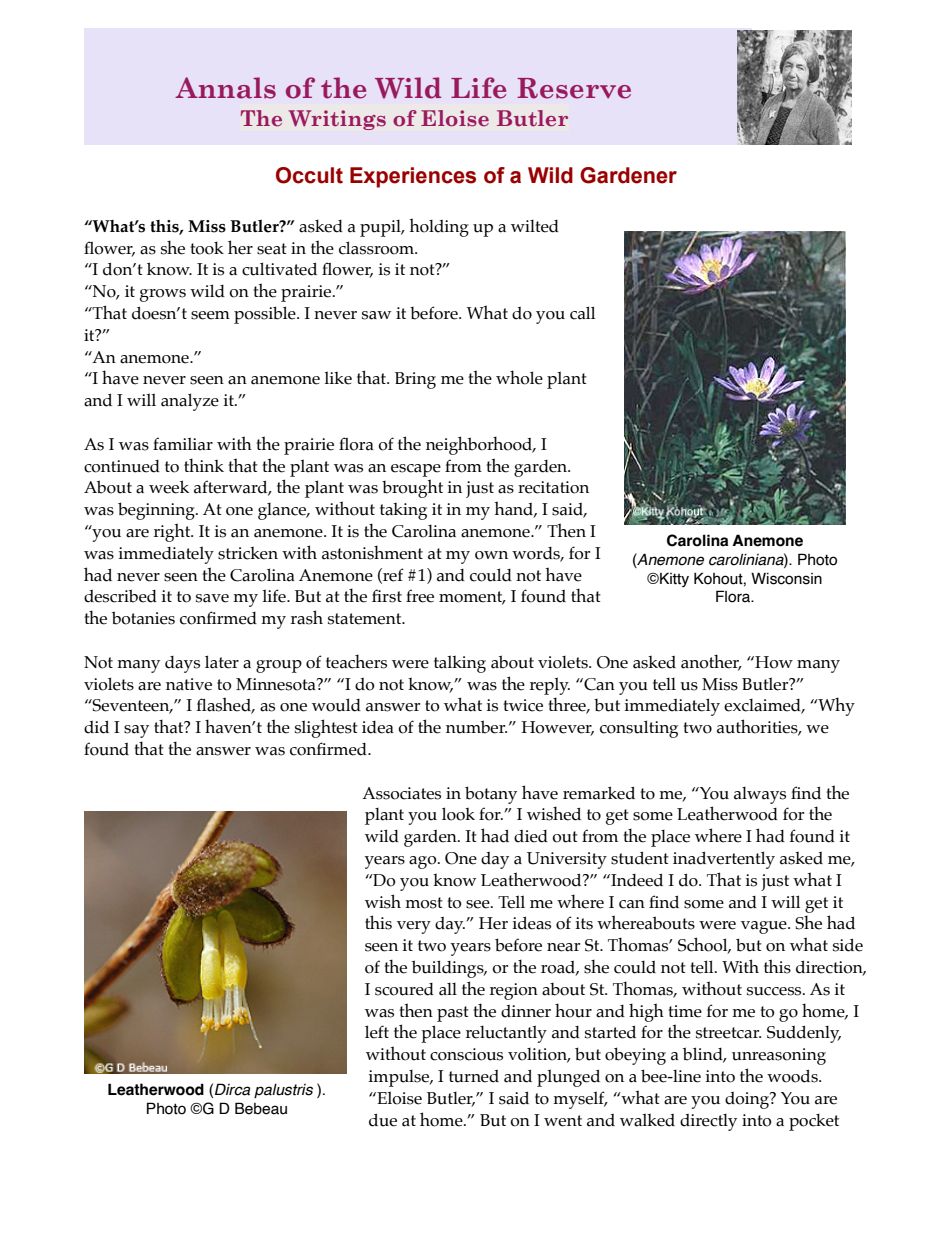 The width and height of the document is (952, 1233). What do you see at coordinates (225, 88) in the document?
I see `Annals` at bounding box center [225, 88].
